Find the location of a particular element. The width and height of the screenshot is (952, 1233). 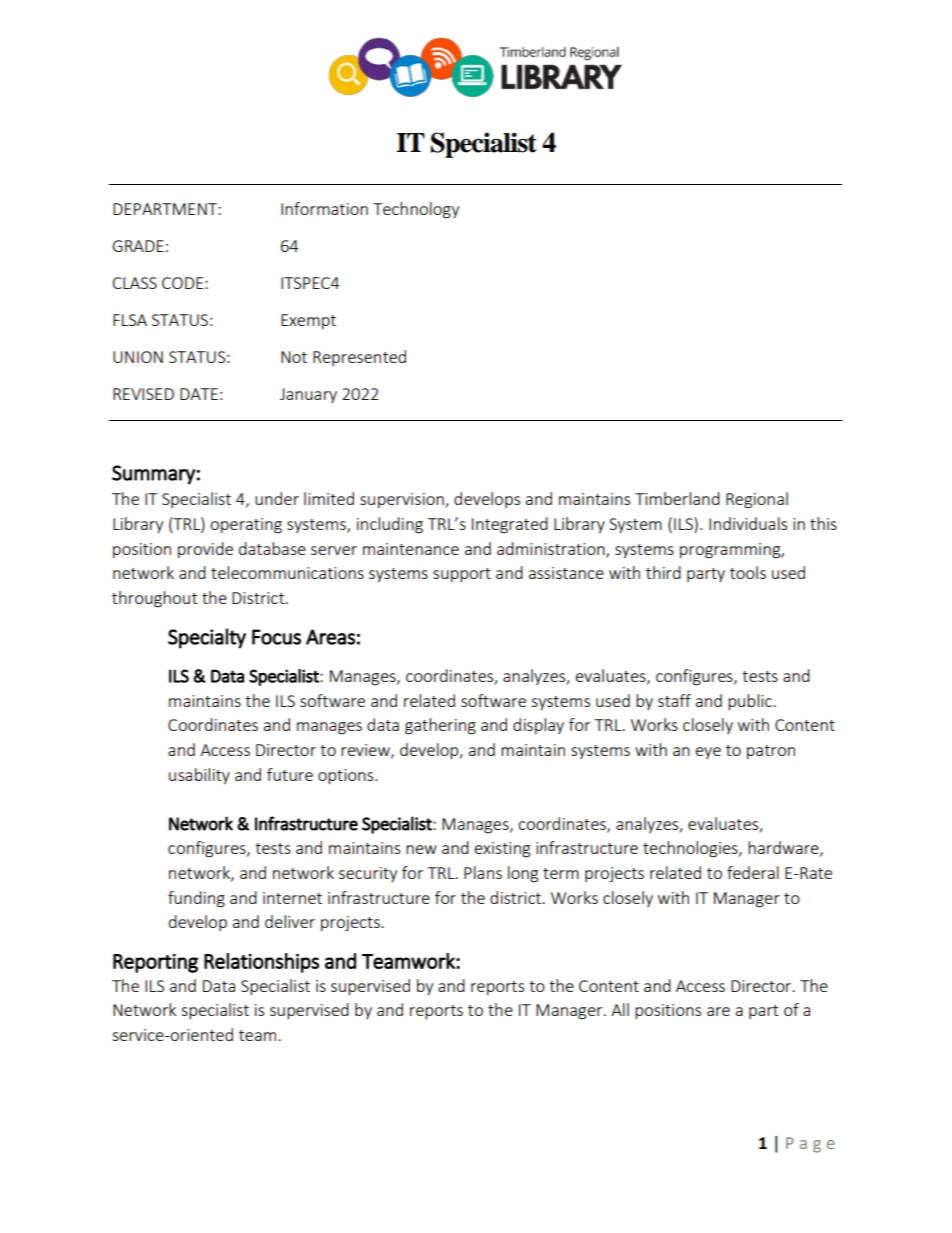

existing is located at coordinates (502, 850).
